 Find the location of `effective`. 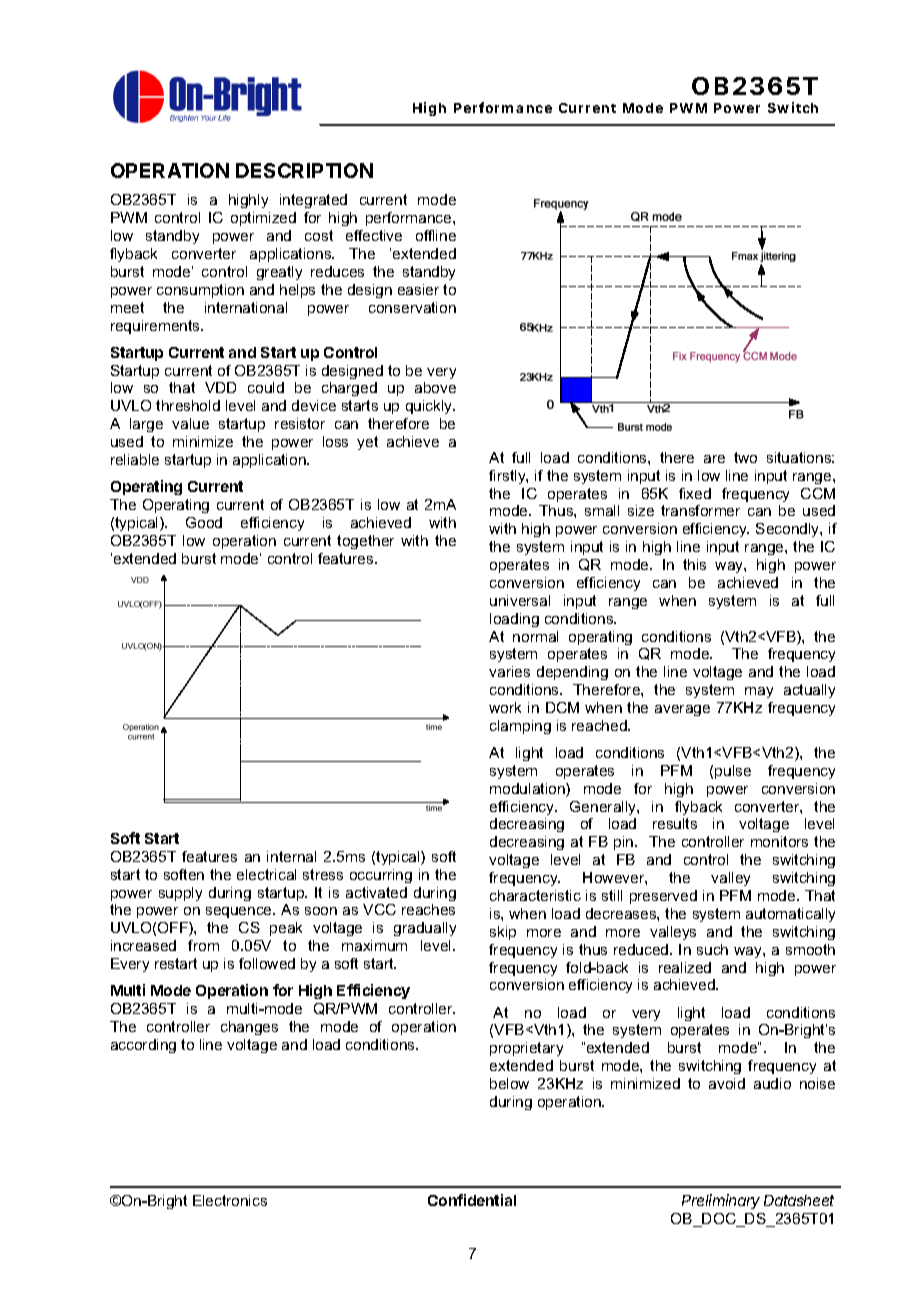

effective is located at coordinates (374, 235).
